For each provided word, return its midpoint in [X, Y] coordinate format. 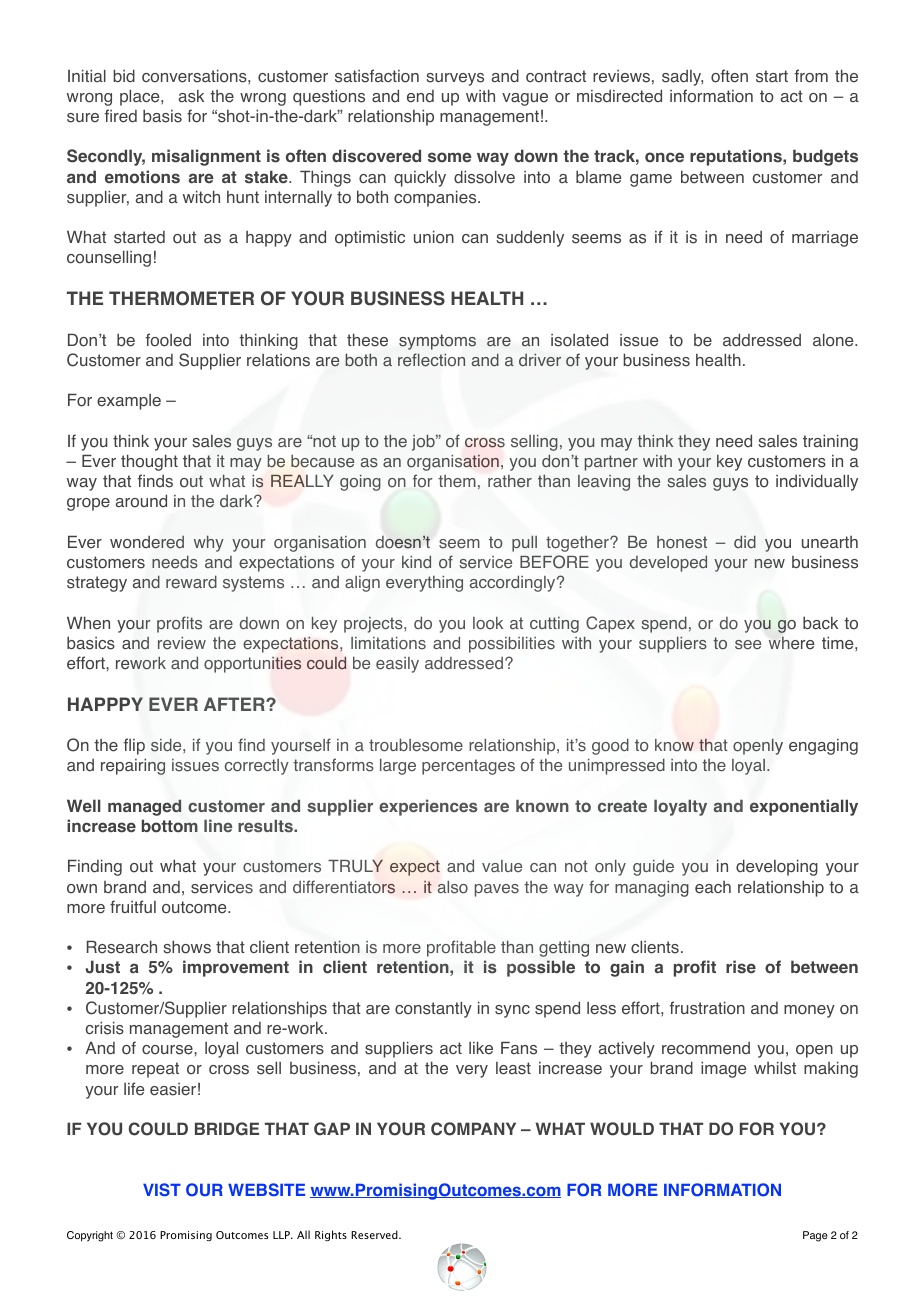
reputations [737, 157]
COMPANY [473, 1129]
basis [162, 116]
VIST [162, 1189]
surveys [455, 79]
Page [815, 1236]
